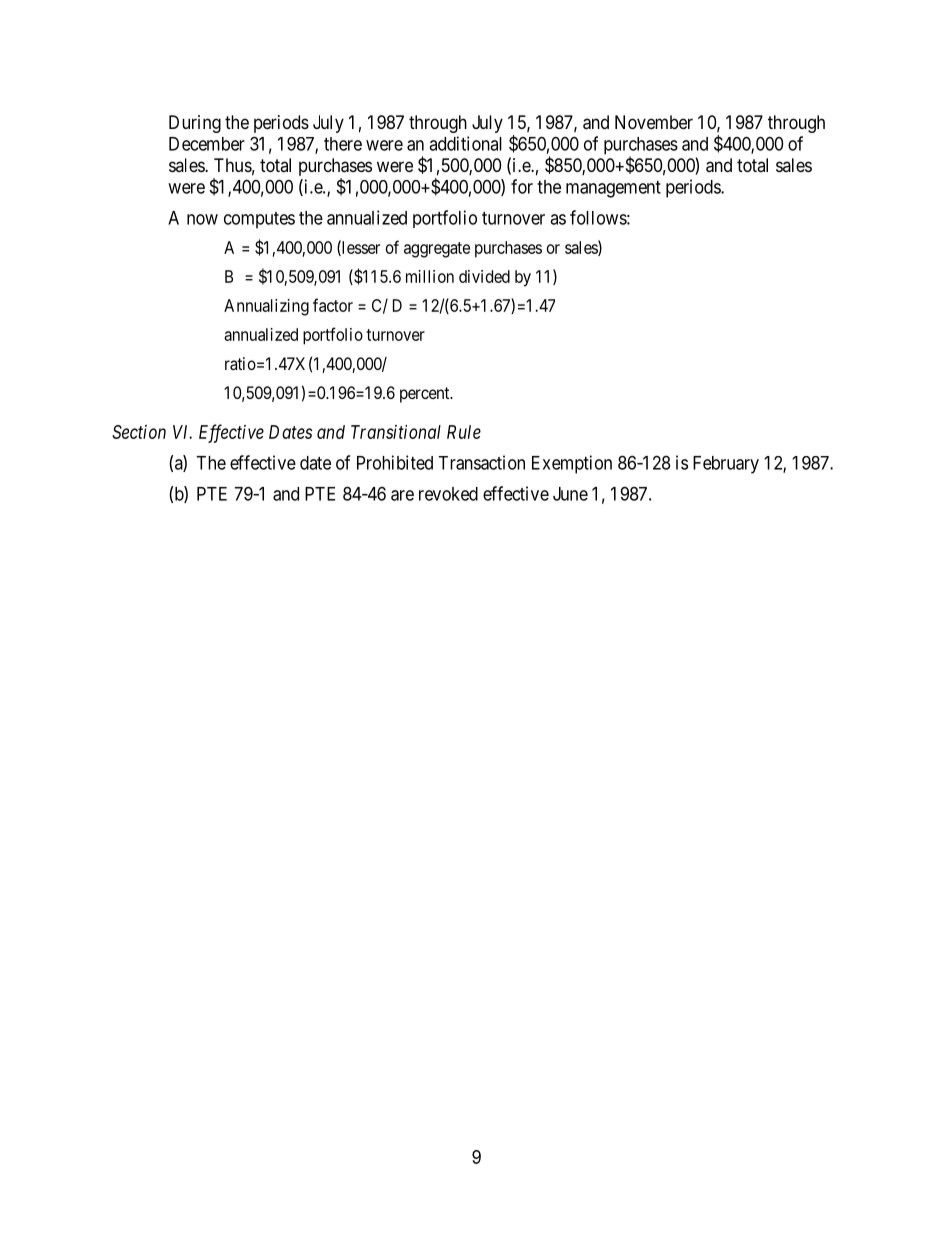 The width and height of the image is (952, 1233). What do you see at coordinates (426, 395) in the image?
I see `percent` at bounding box center [426, 395].
